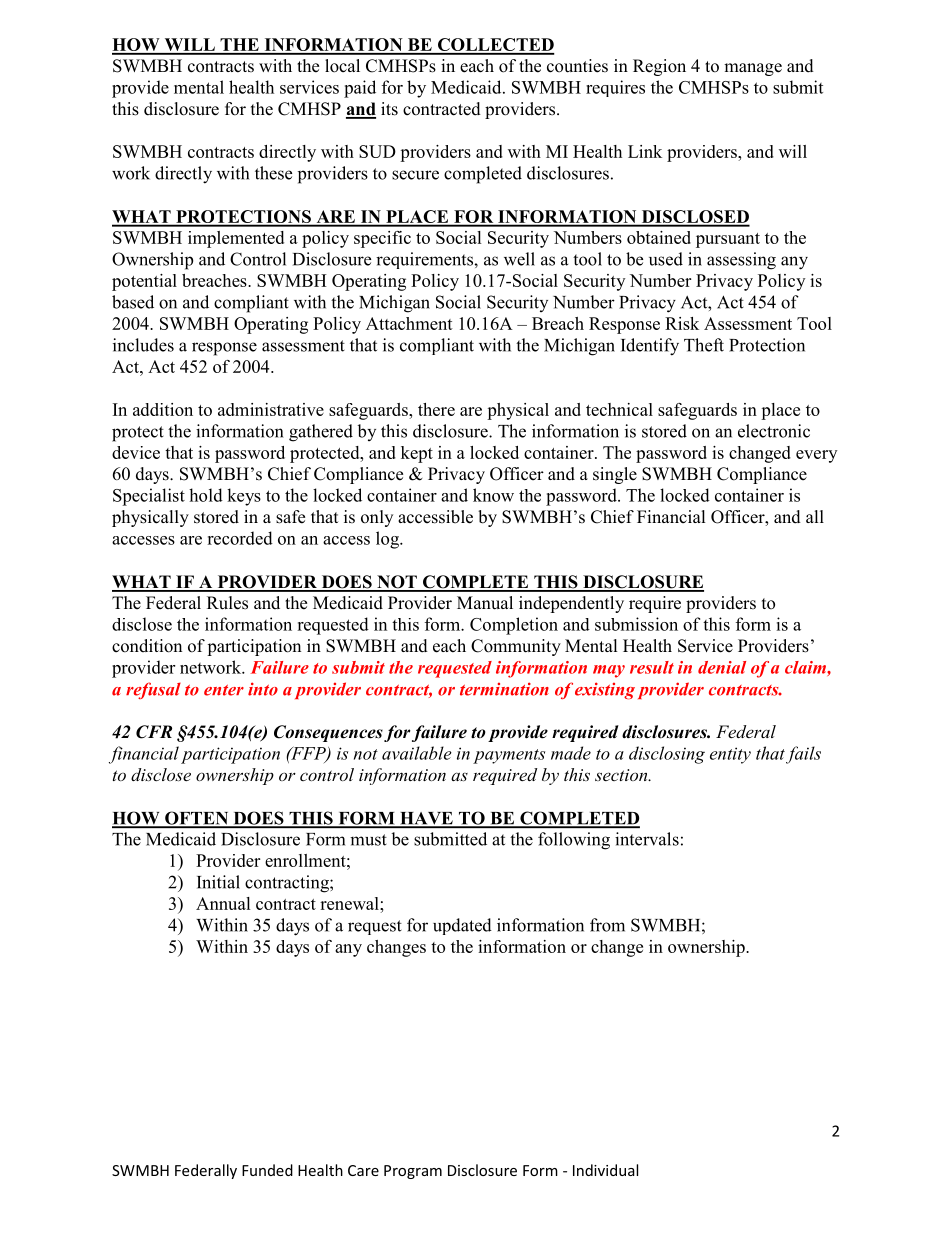 Image resolution: width=952 pixels, height=1233 pixels. I want to click on denial, so click(722, 667).
